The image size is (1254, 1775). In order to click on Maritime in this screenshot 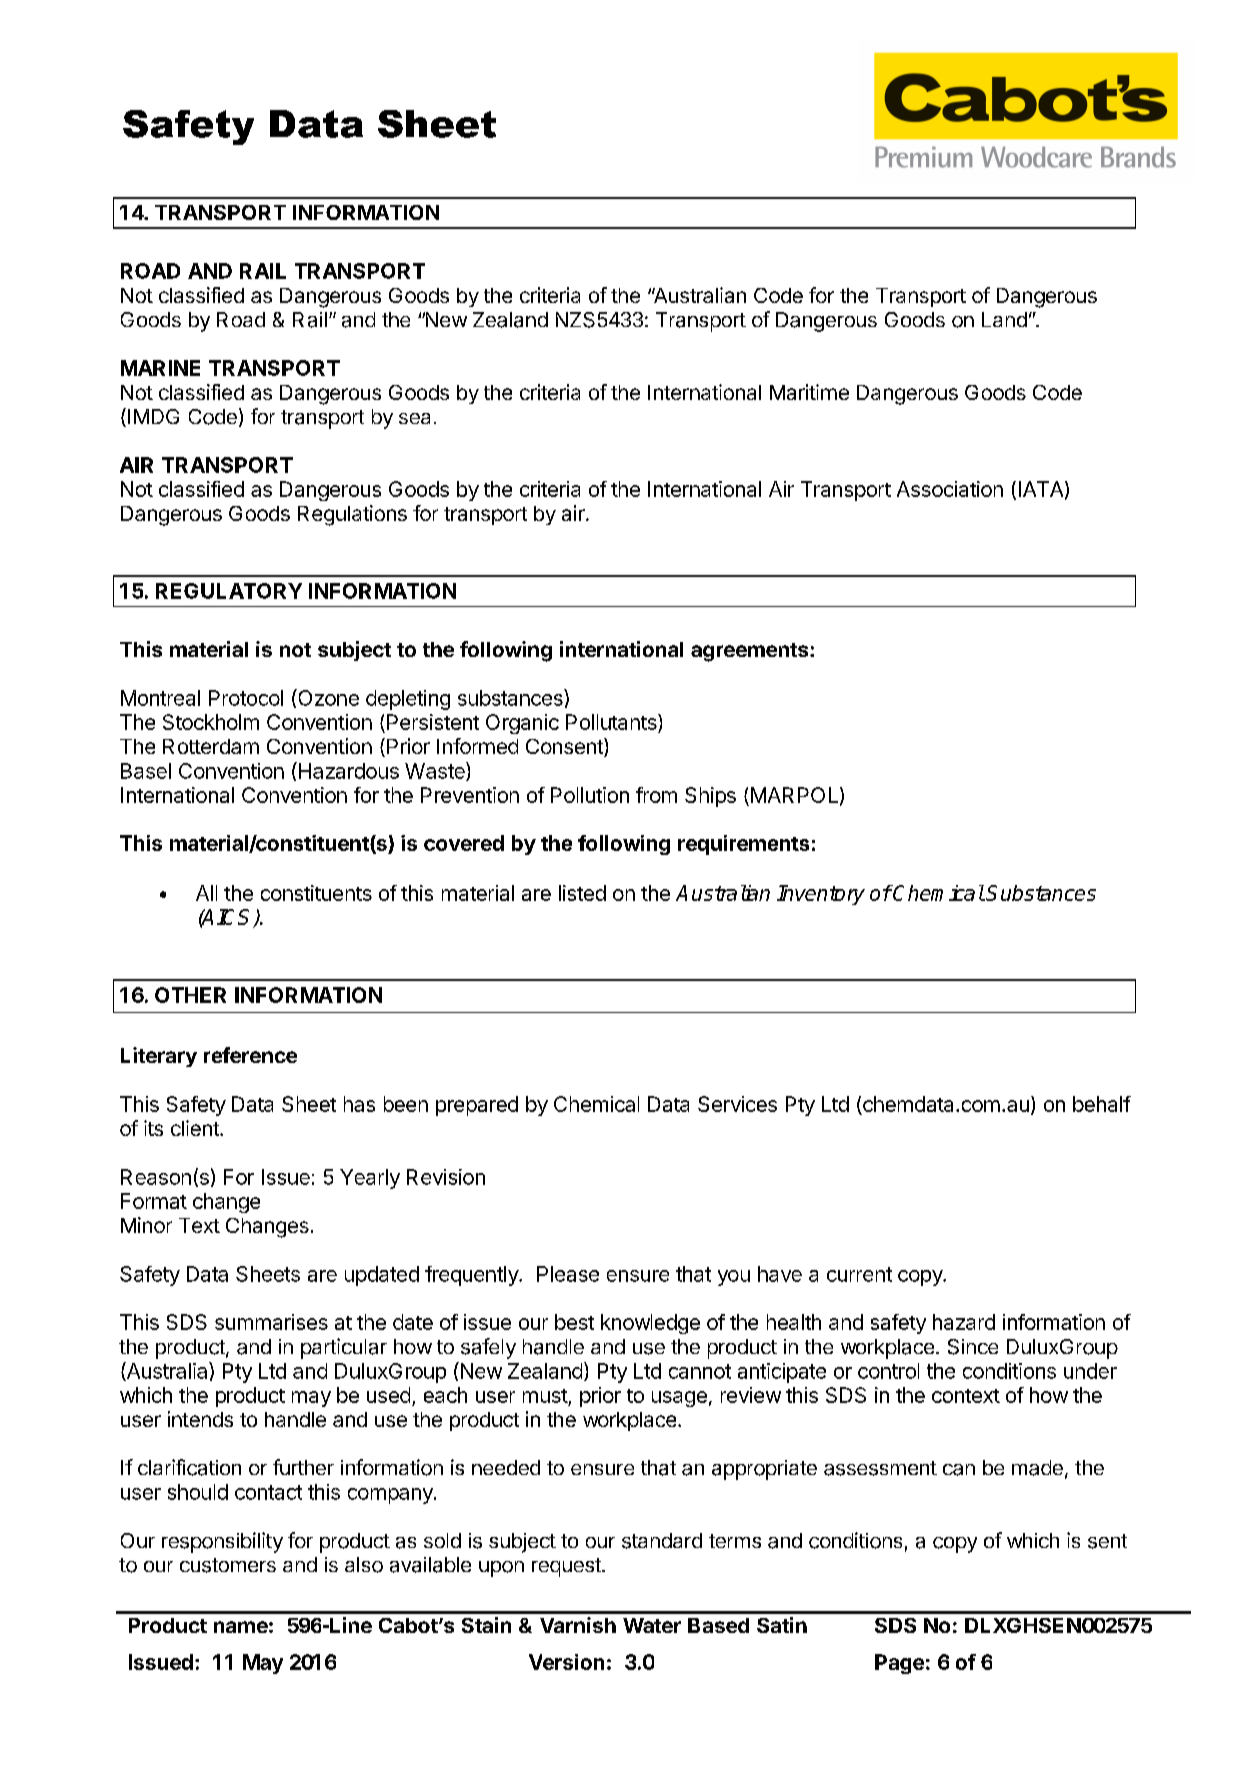, I will do `click(809, 392)`.
